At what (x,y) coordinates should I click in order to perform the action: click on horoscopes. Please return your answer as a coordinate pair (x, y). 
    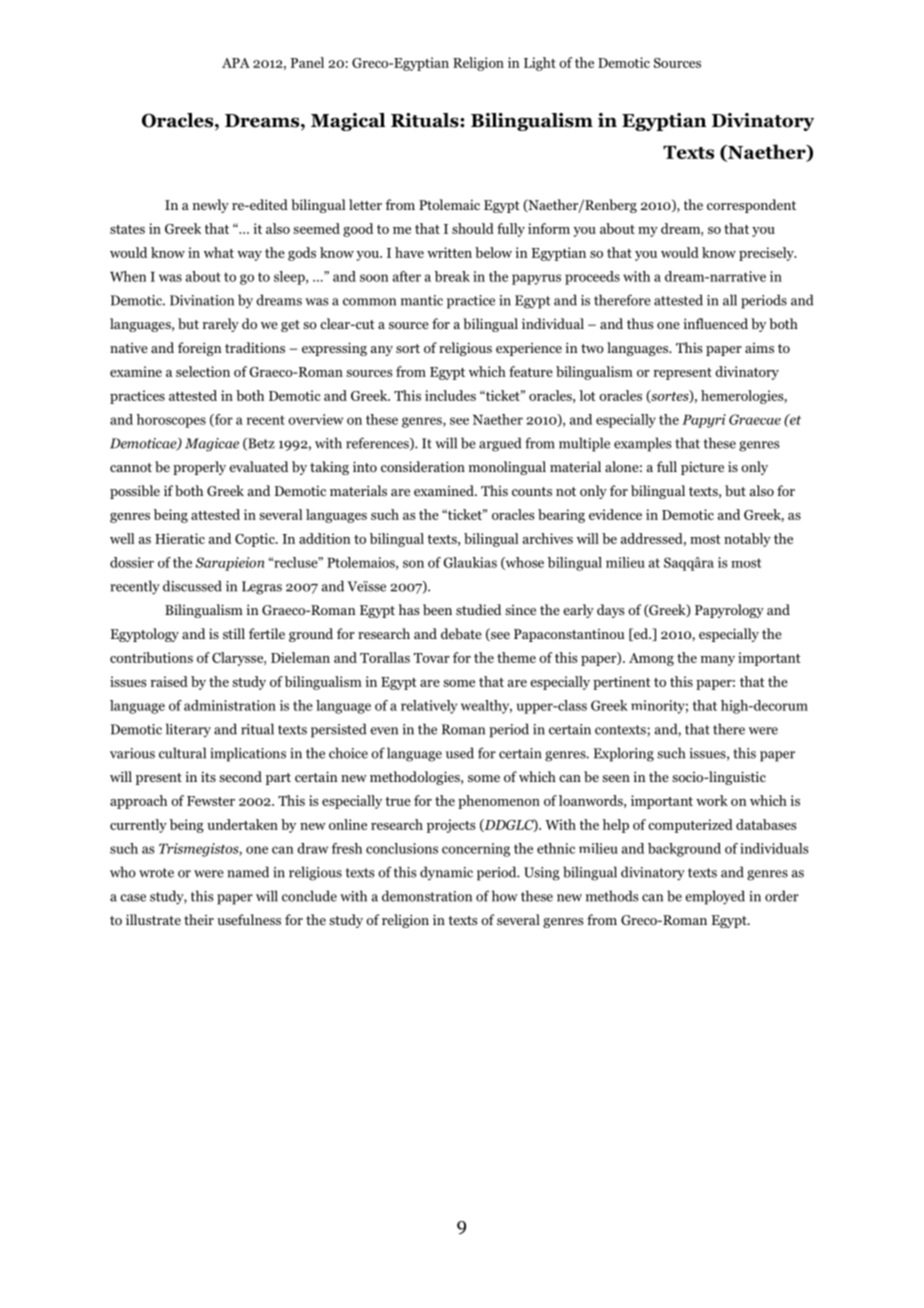
    Looking at the image, I should click on (171, 421).
